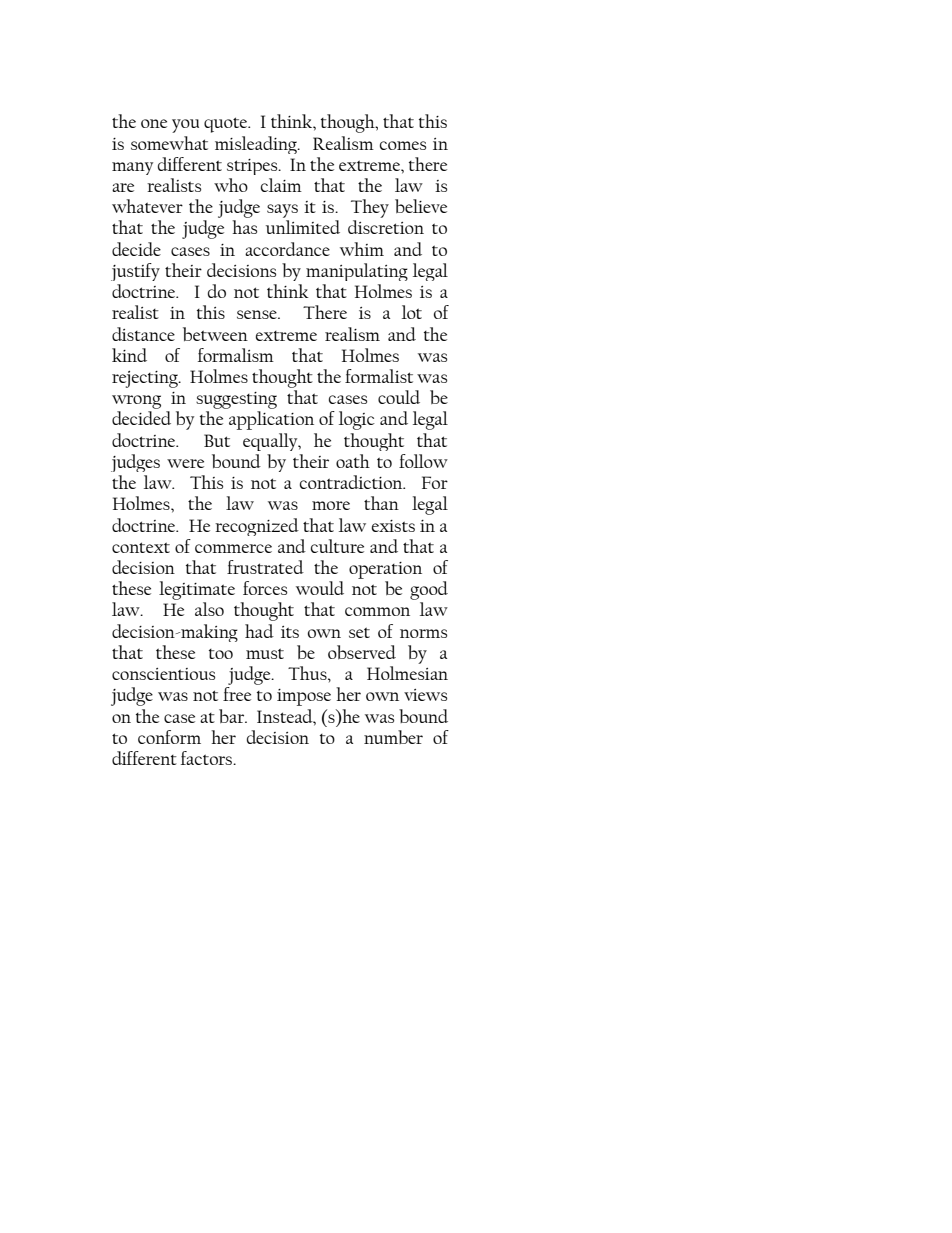 The height and width of the screenshot is (1233, 952). I want to click on comes, so click(403, 145).
